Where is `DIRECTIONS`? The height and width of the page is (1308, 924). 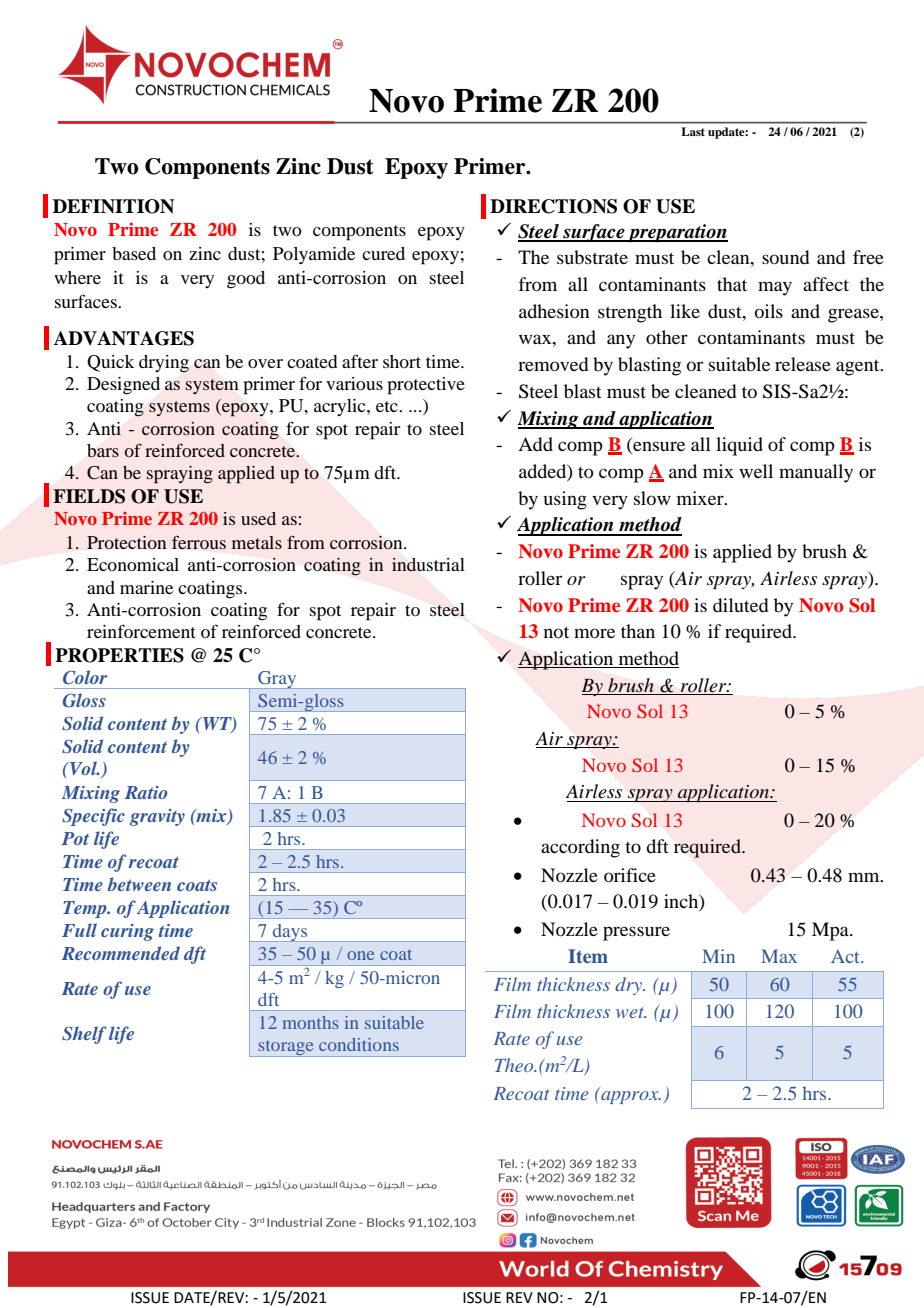
DIRECTIONS is located at coordinates (553, 206).
